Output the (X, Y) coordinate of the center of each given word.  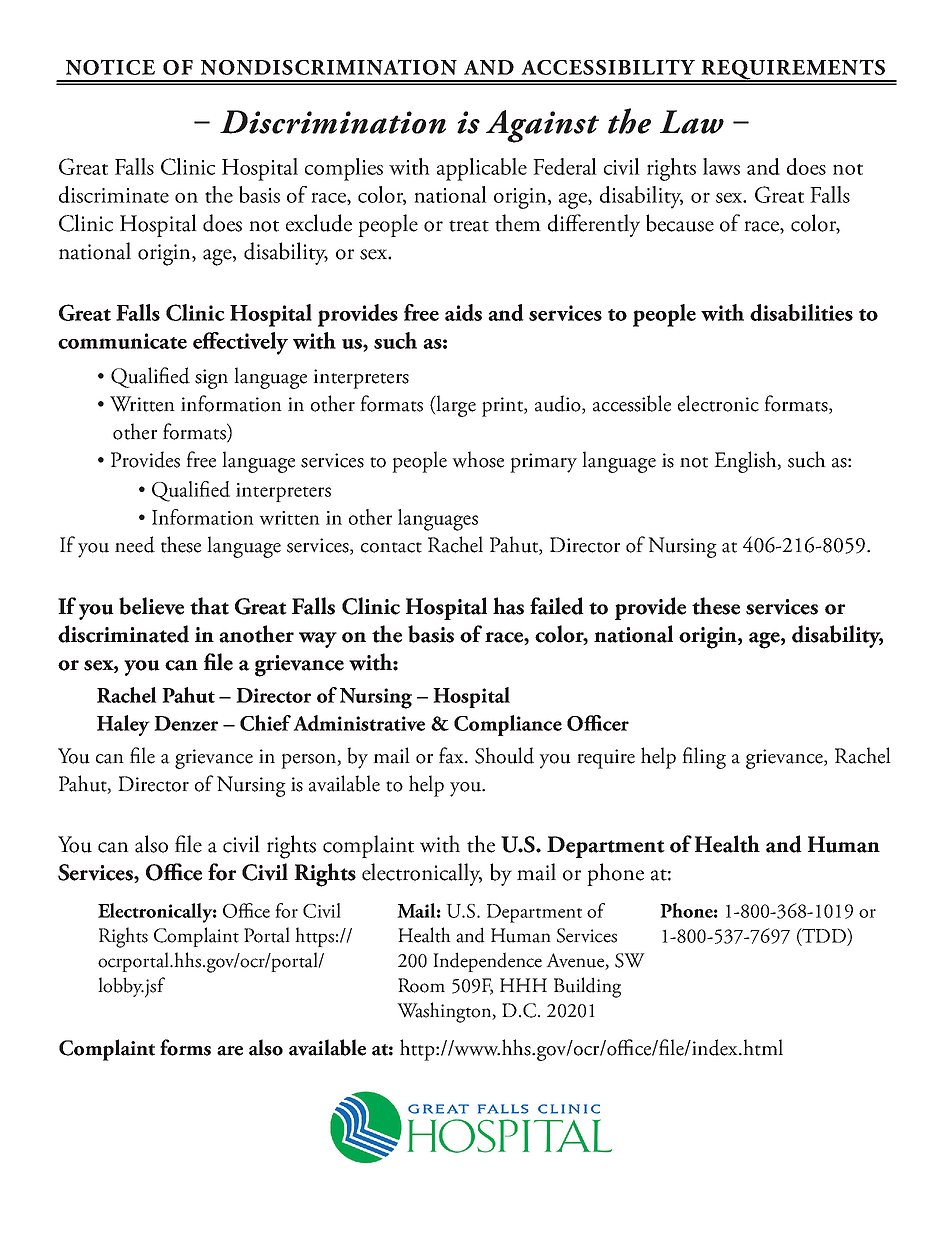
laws (721, 166)
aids (463, 312)
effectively (240, 343)
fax (452, 755)
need (135, 544)
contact (391, 547)
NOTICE (110, 67)
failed (557, 606)
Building (587, 987)
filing (704, 758)
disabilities (801, 312)
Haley (123, 725)
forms (185, 1047)
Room (421, 985)
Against (542, 126)
